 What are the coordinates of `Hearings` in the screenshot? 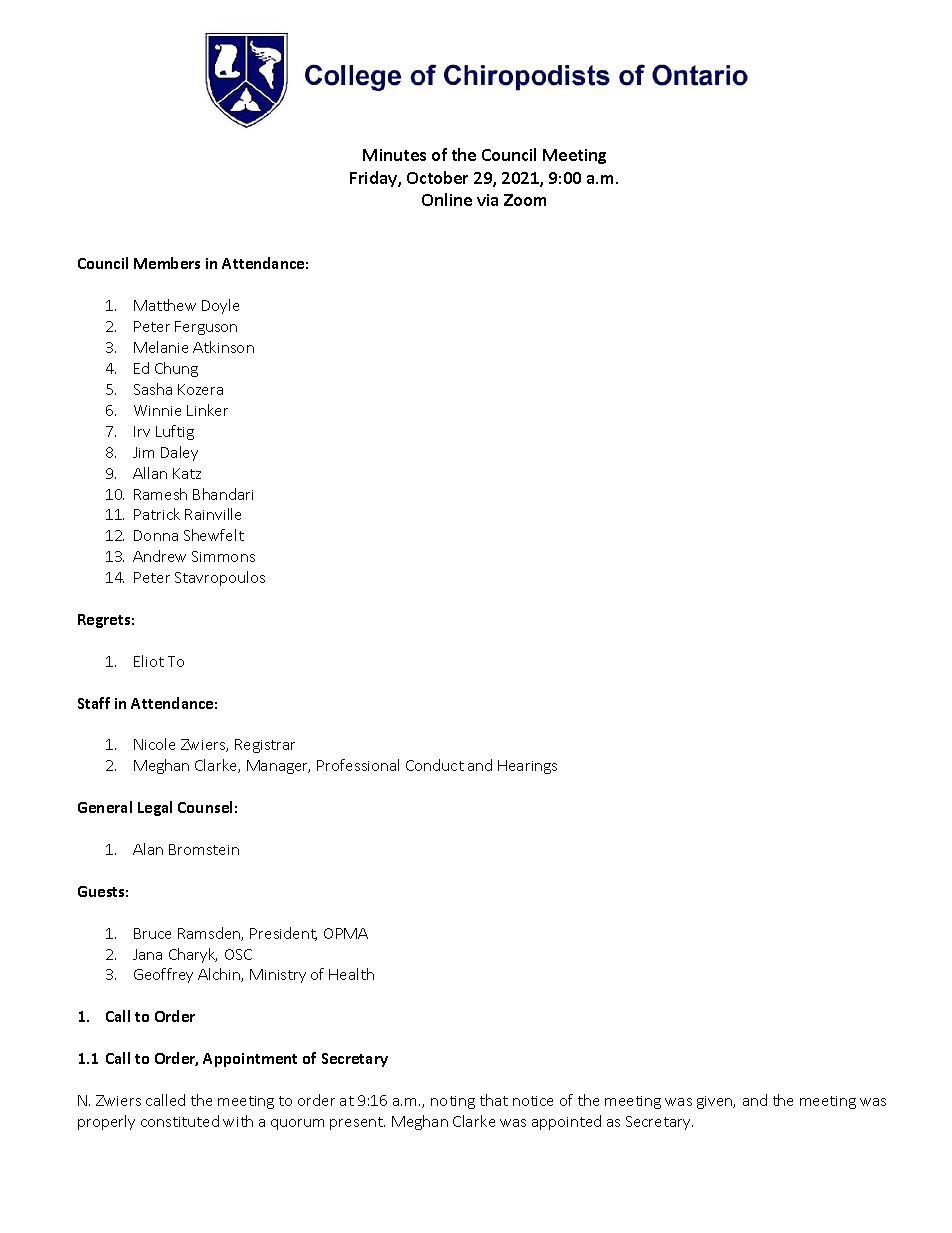 It's located at (527, 767).
